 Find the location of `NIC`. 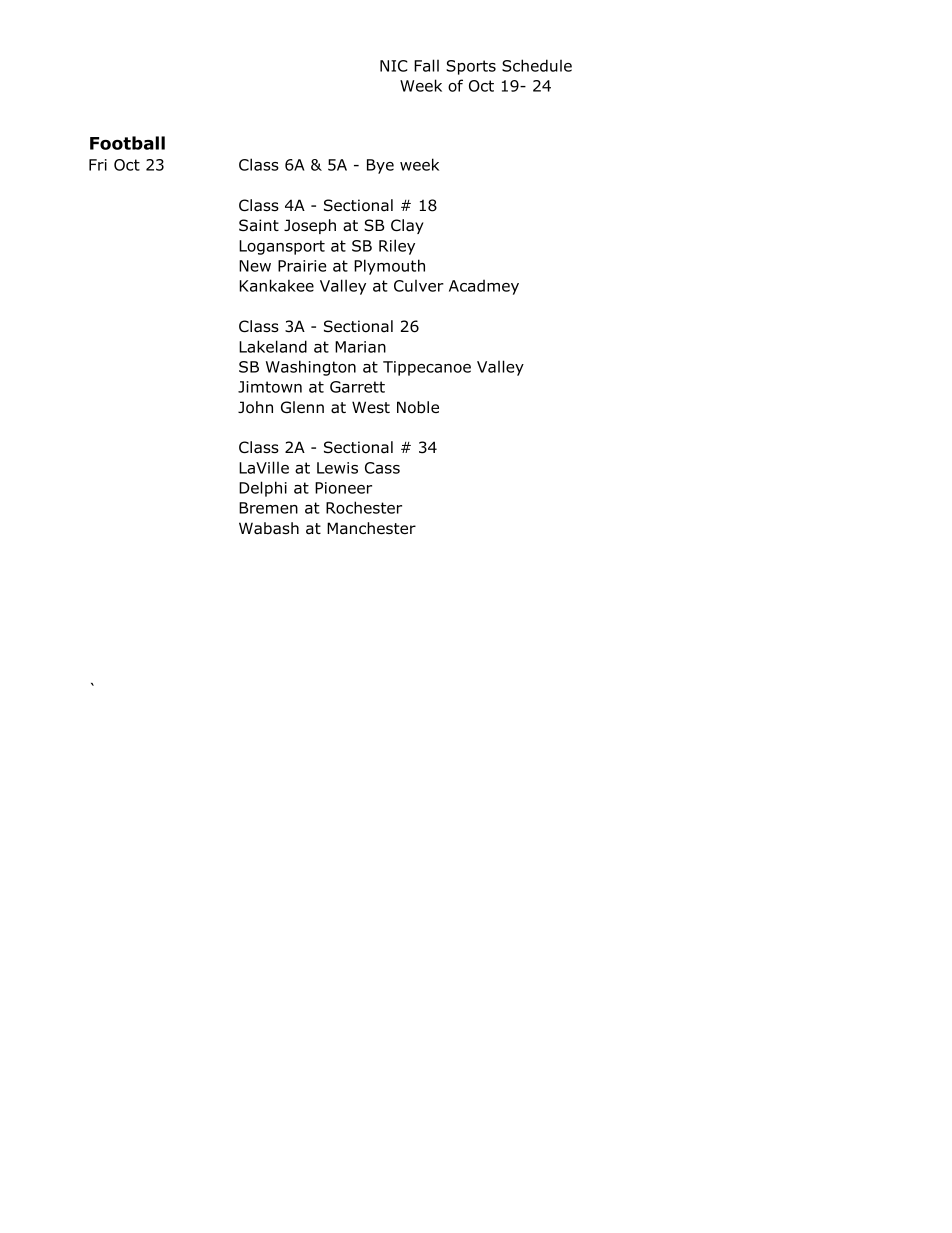

NIC is located at coordinates (394, 66).
